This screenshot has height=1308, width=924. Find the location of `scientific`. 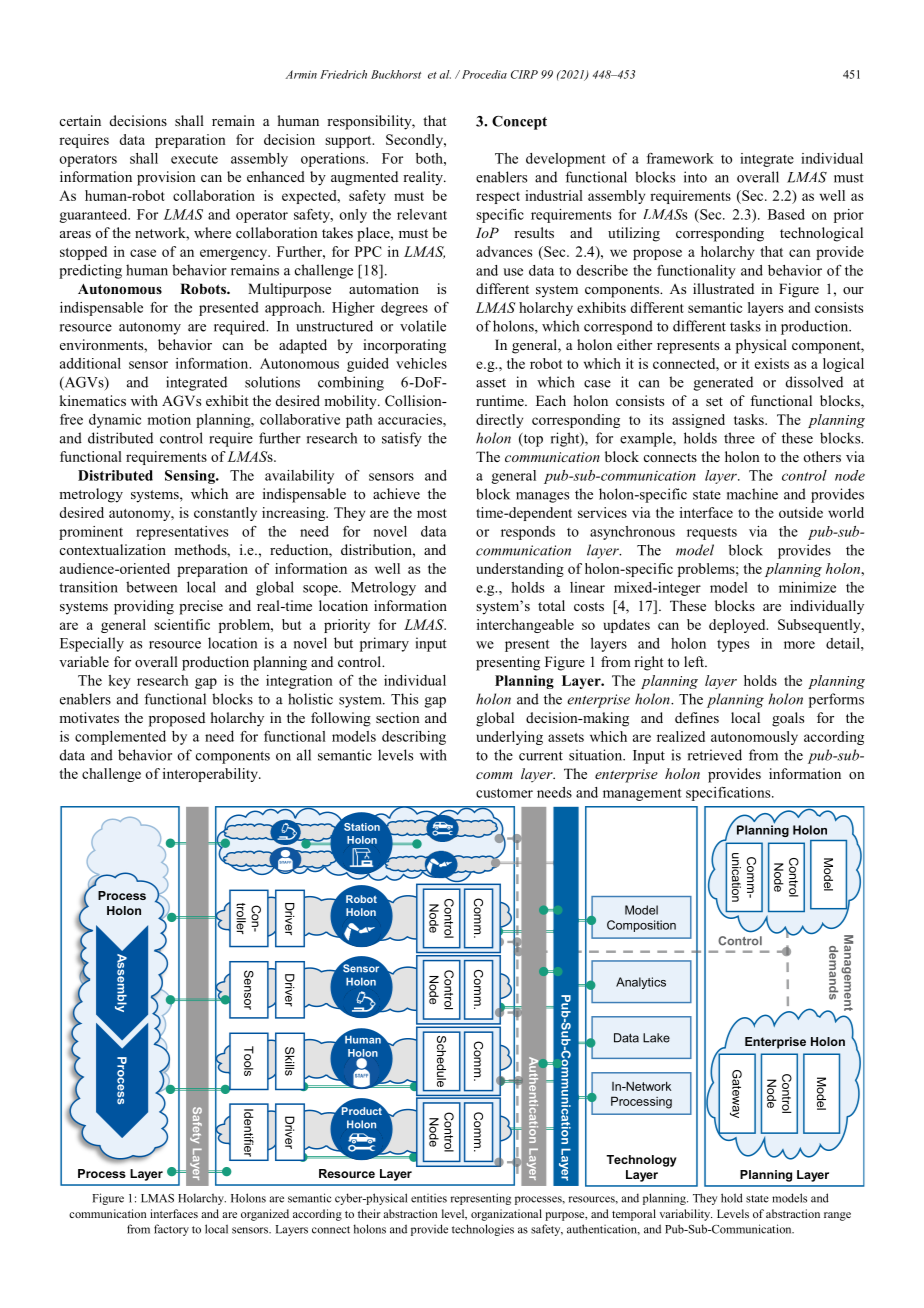

scientific is located at coordinates (182, 624).
